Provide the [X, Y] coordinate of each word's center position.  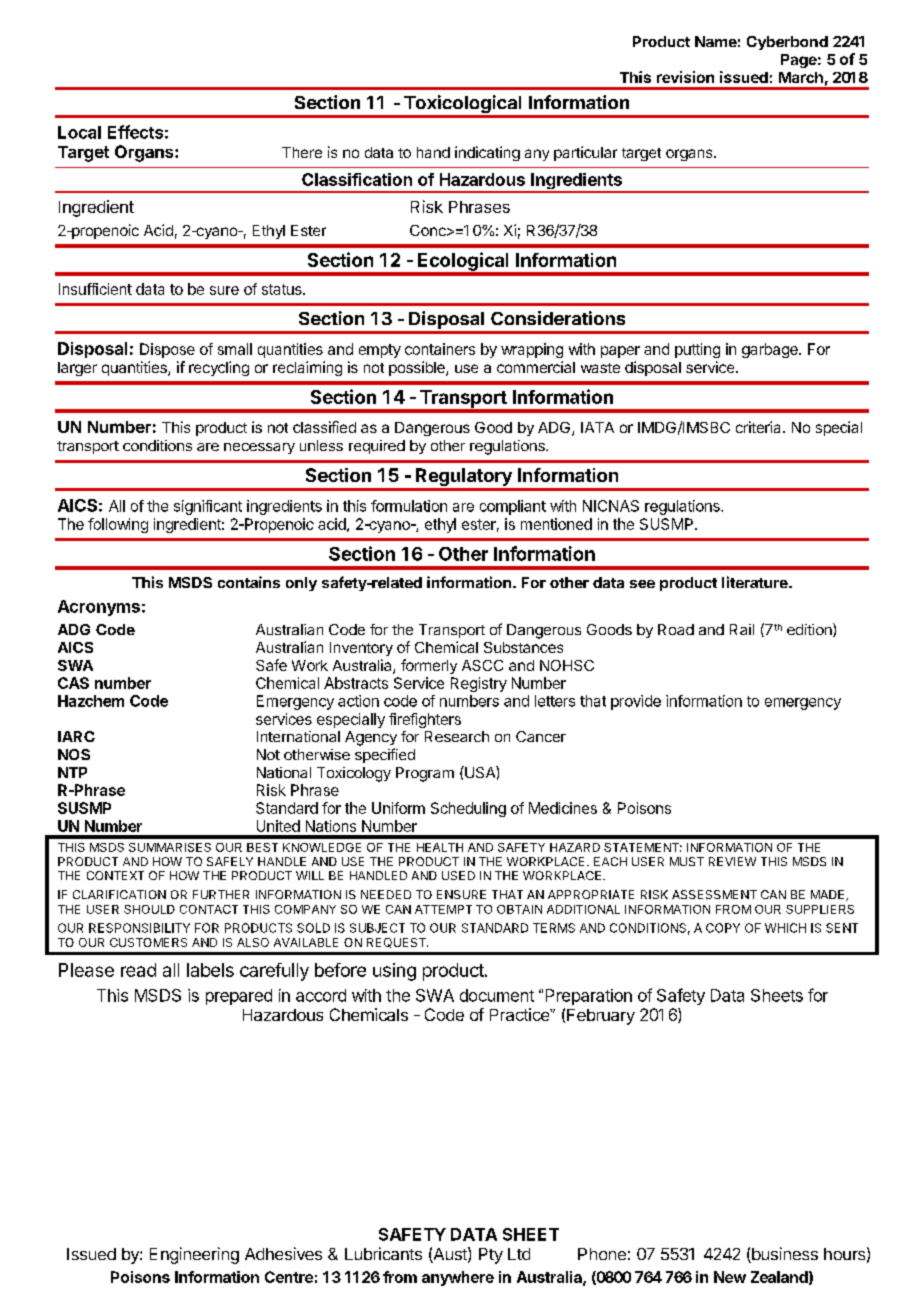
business [784, 1255]
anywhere [458, 1278]
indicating [487, 153]
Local [79, 132]
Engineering [194, 1255]
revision [685, 77]
